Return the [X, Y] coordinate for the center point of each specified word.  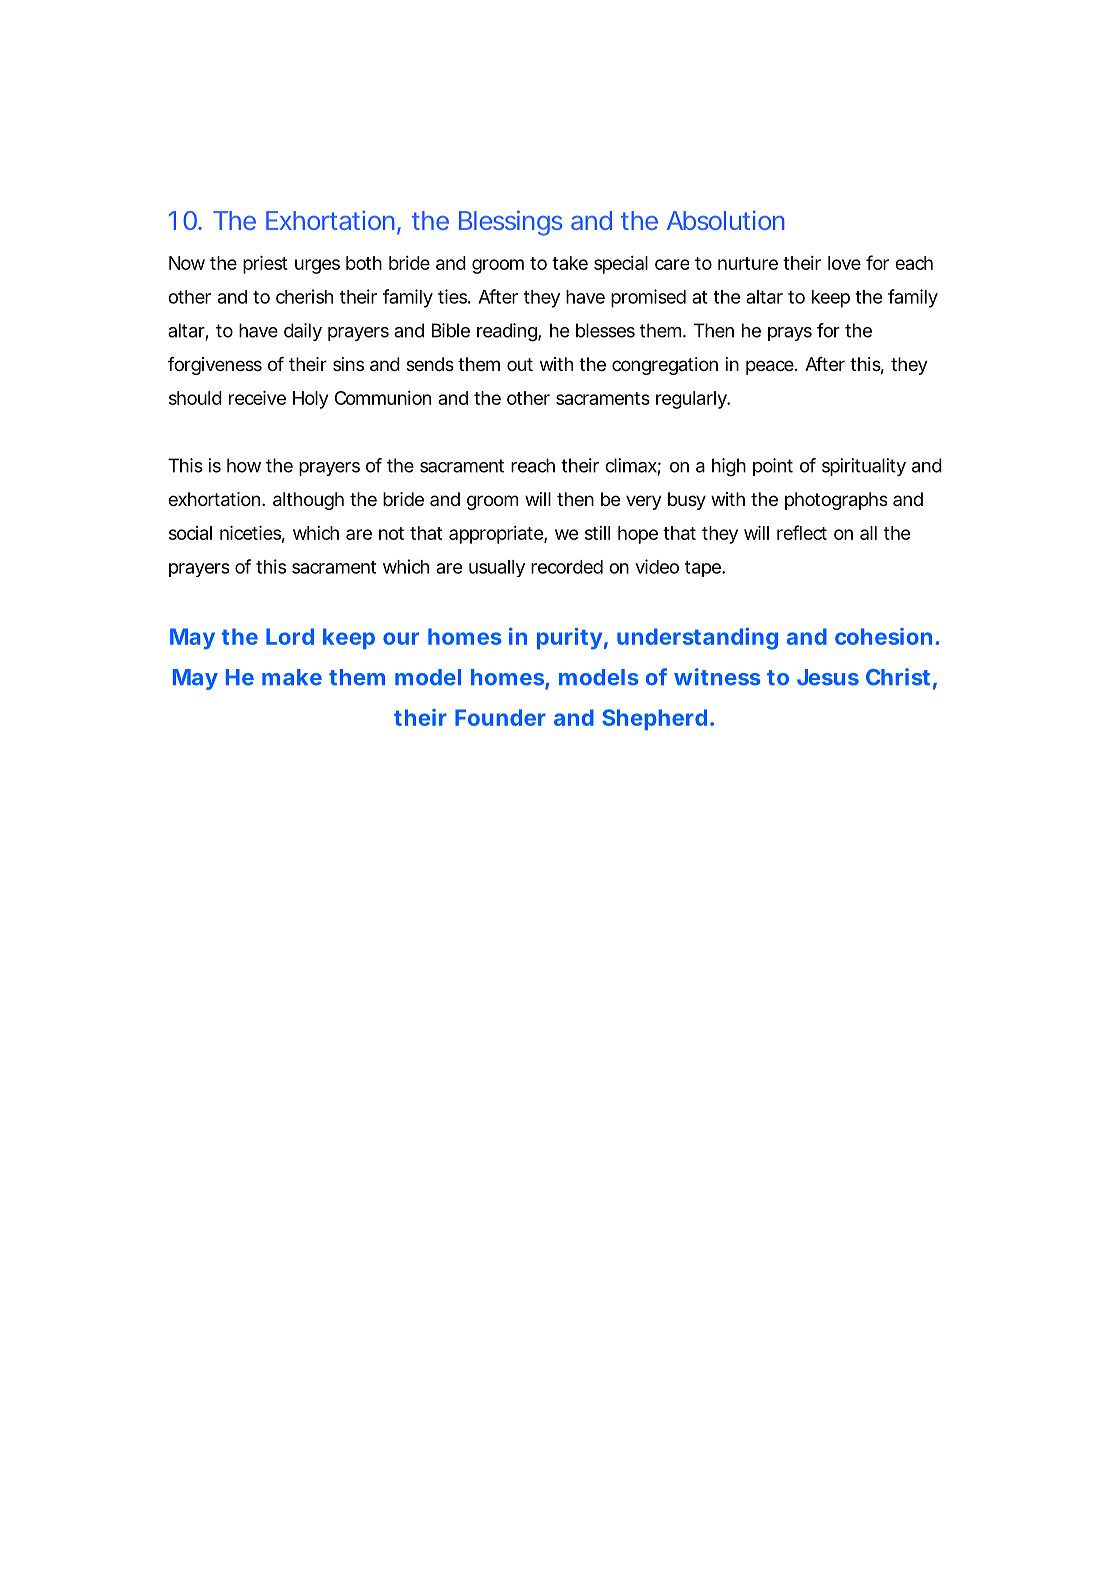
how [244, 465]
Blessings [510, 223]
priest [265, 265]
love [844, 263]
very [644, 502]
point [773, 467]
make [292, 677]
